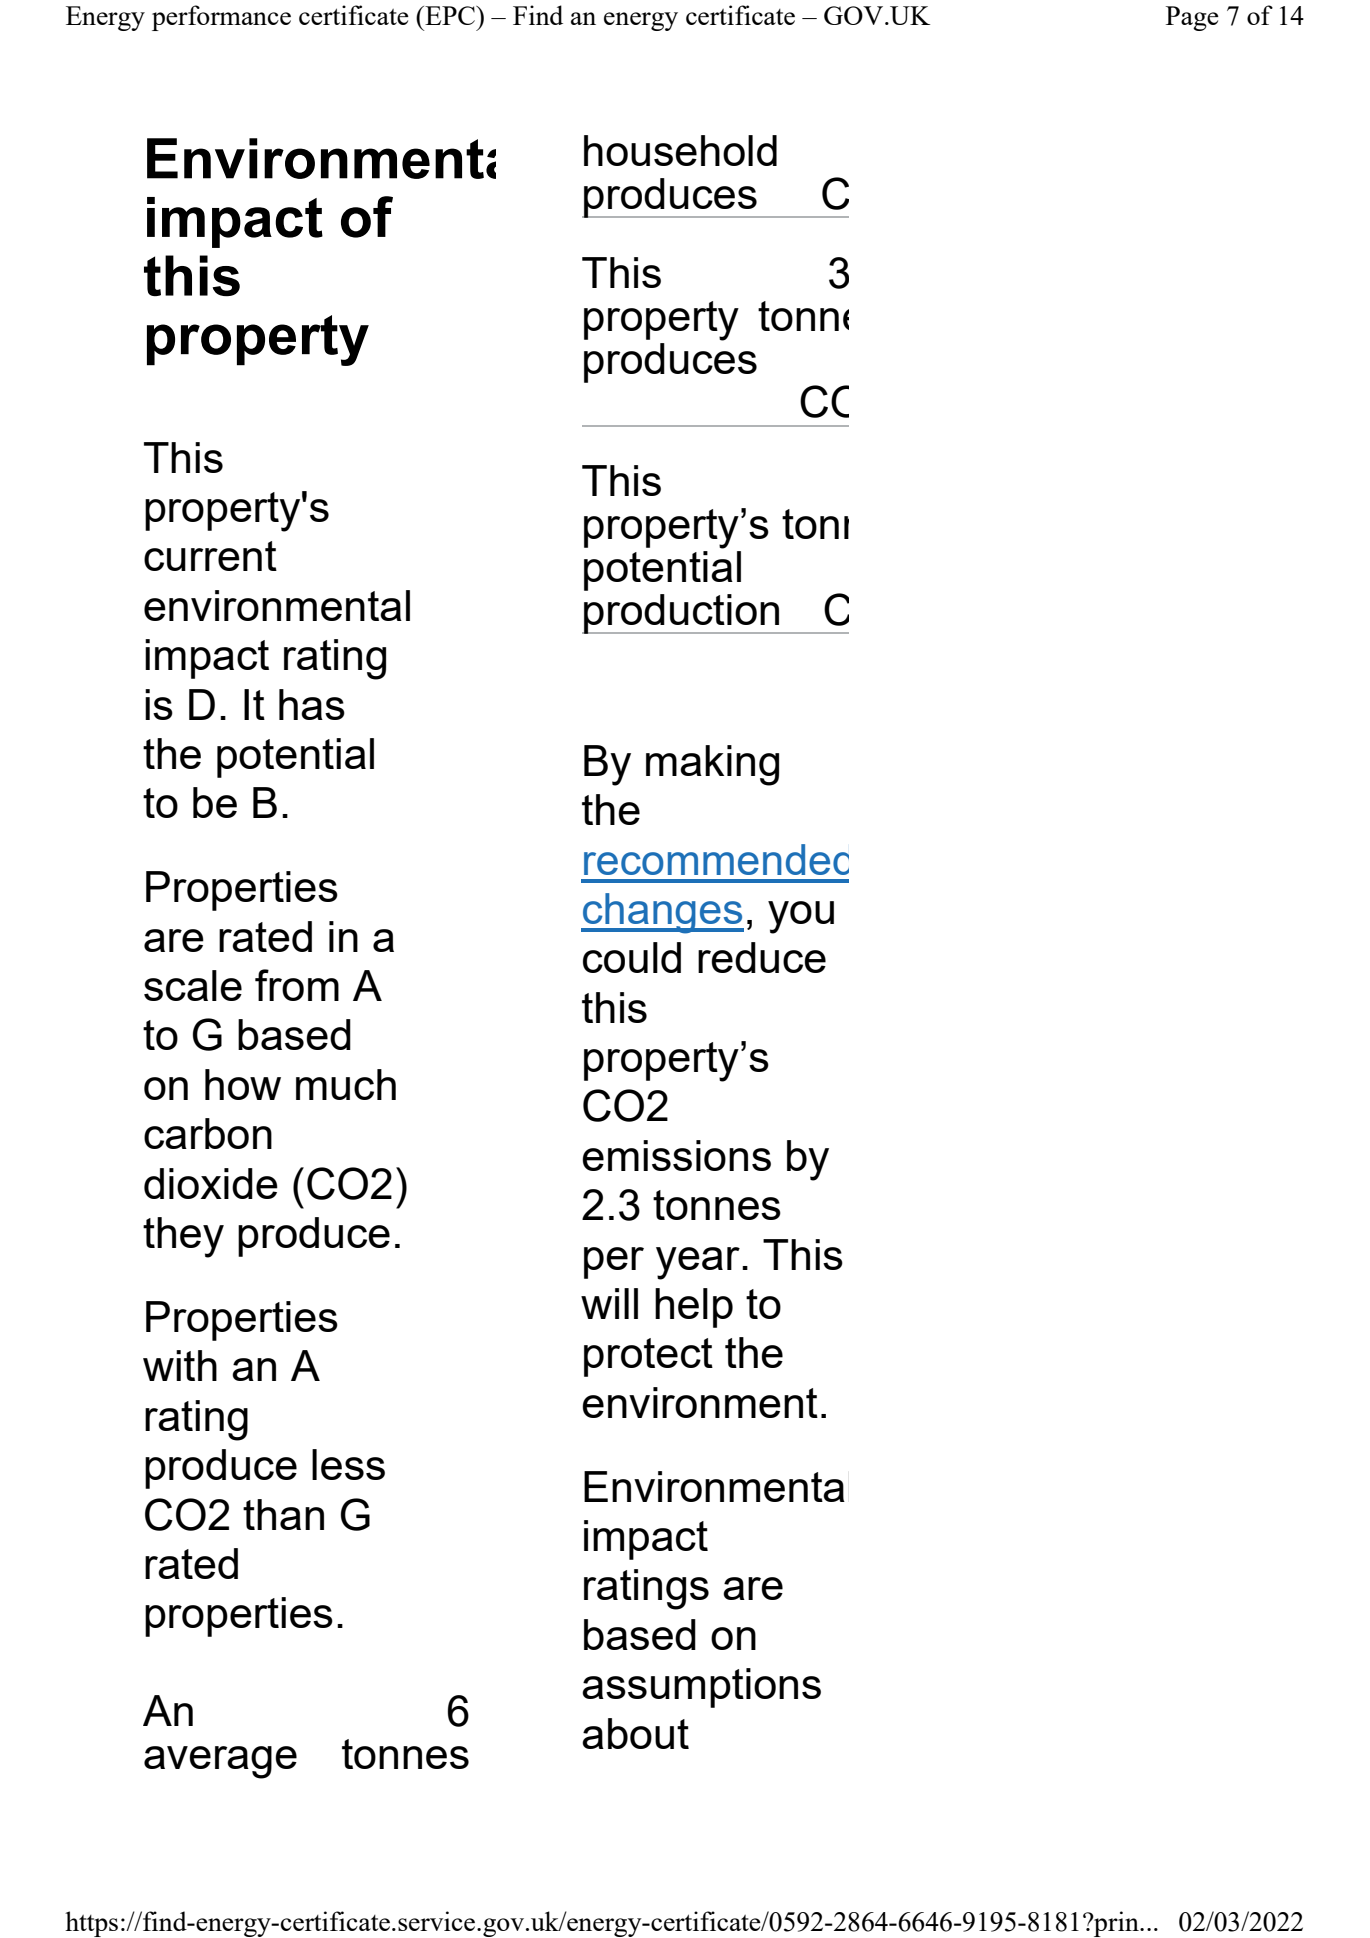 Image resolution: width=1370 pixels, height=1938 pixels. I want to click on making, so click(712, 765).
